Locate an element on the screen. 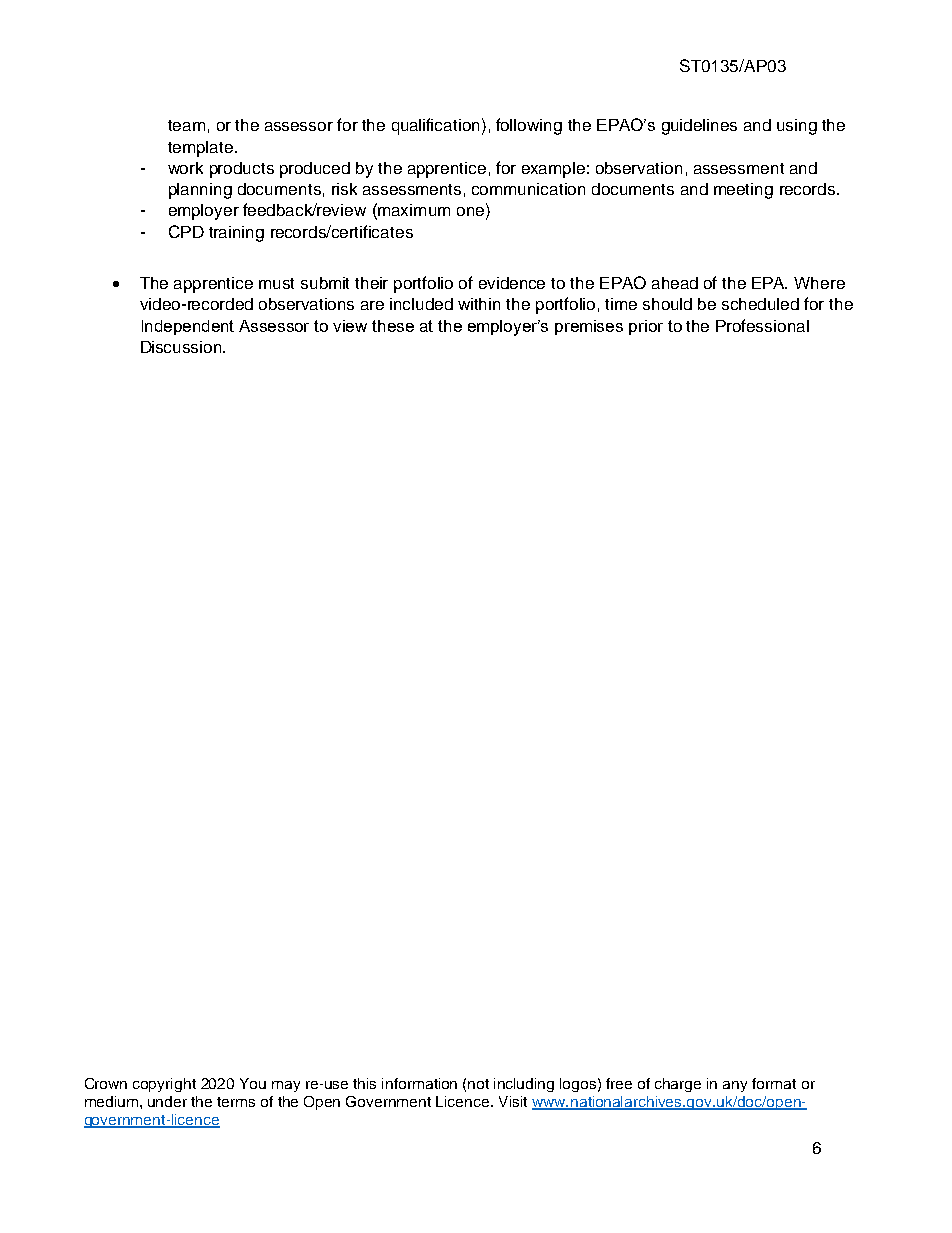  including is located at coordinates (524, 1085).
